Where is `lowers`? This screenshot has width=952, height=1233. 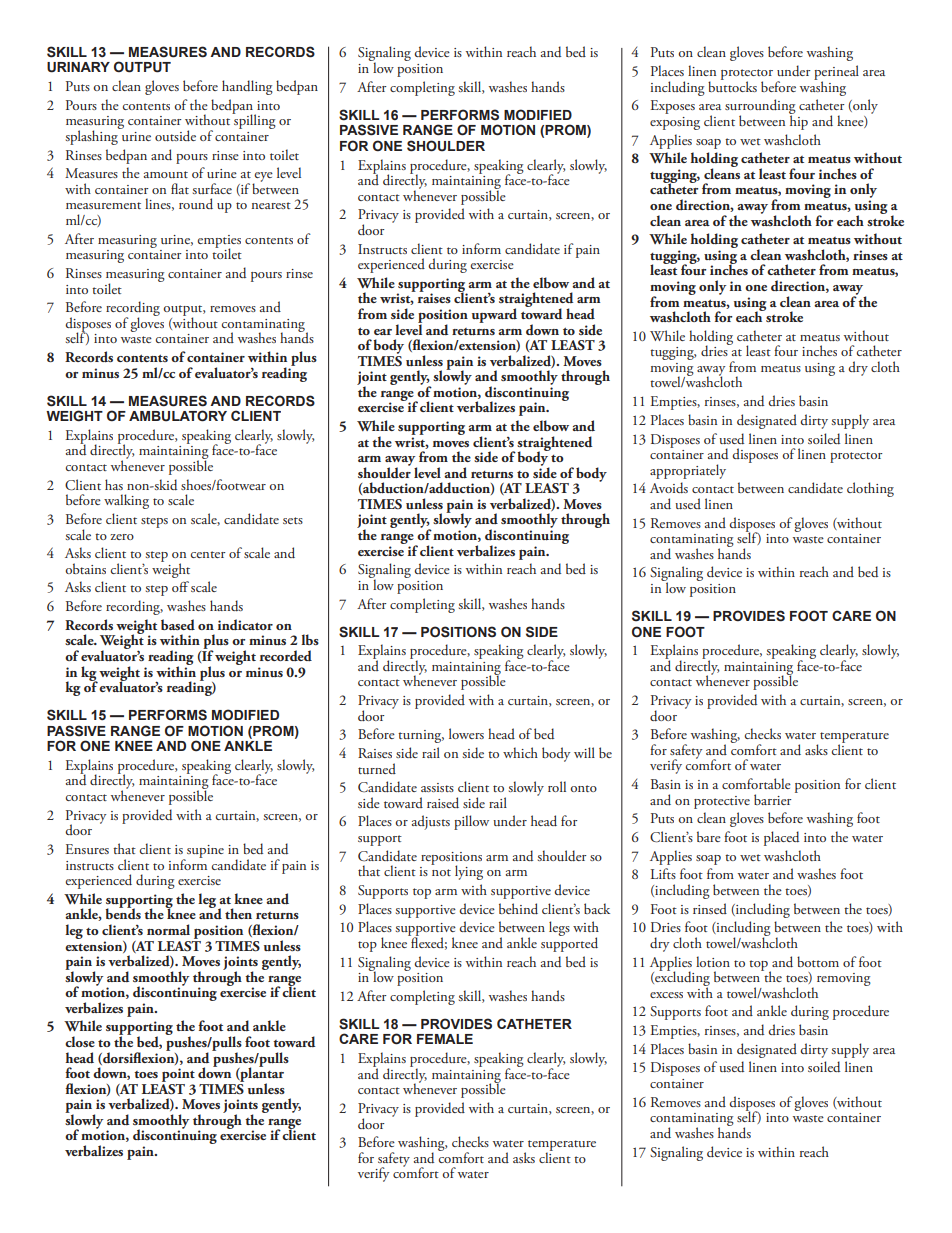
lowers is located at coordinates (466, 733).
